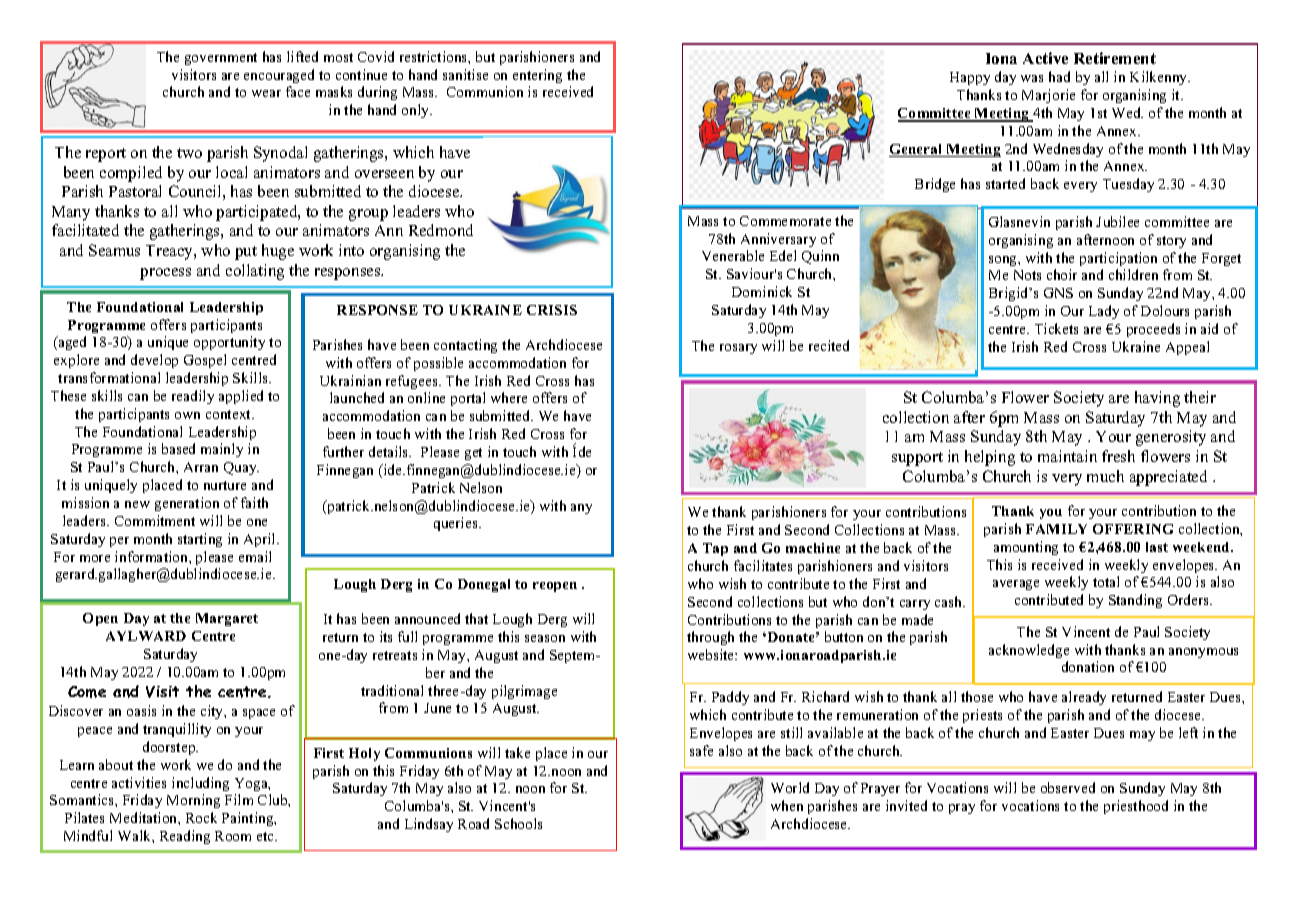  What do you see at coordinates (222, 450) in the image?
I see `mainly` at bounding box center [222, 450].
